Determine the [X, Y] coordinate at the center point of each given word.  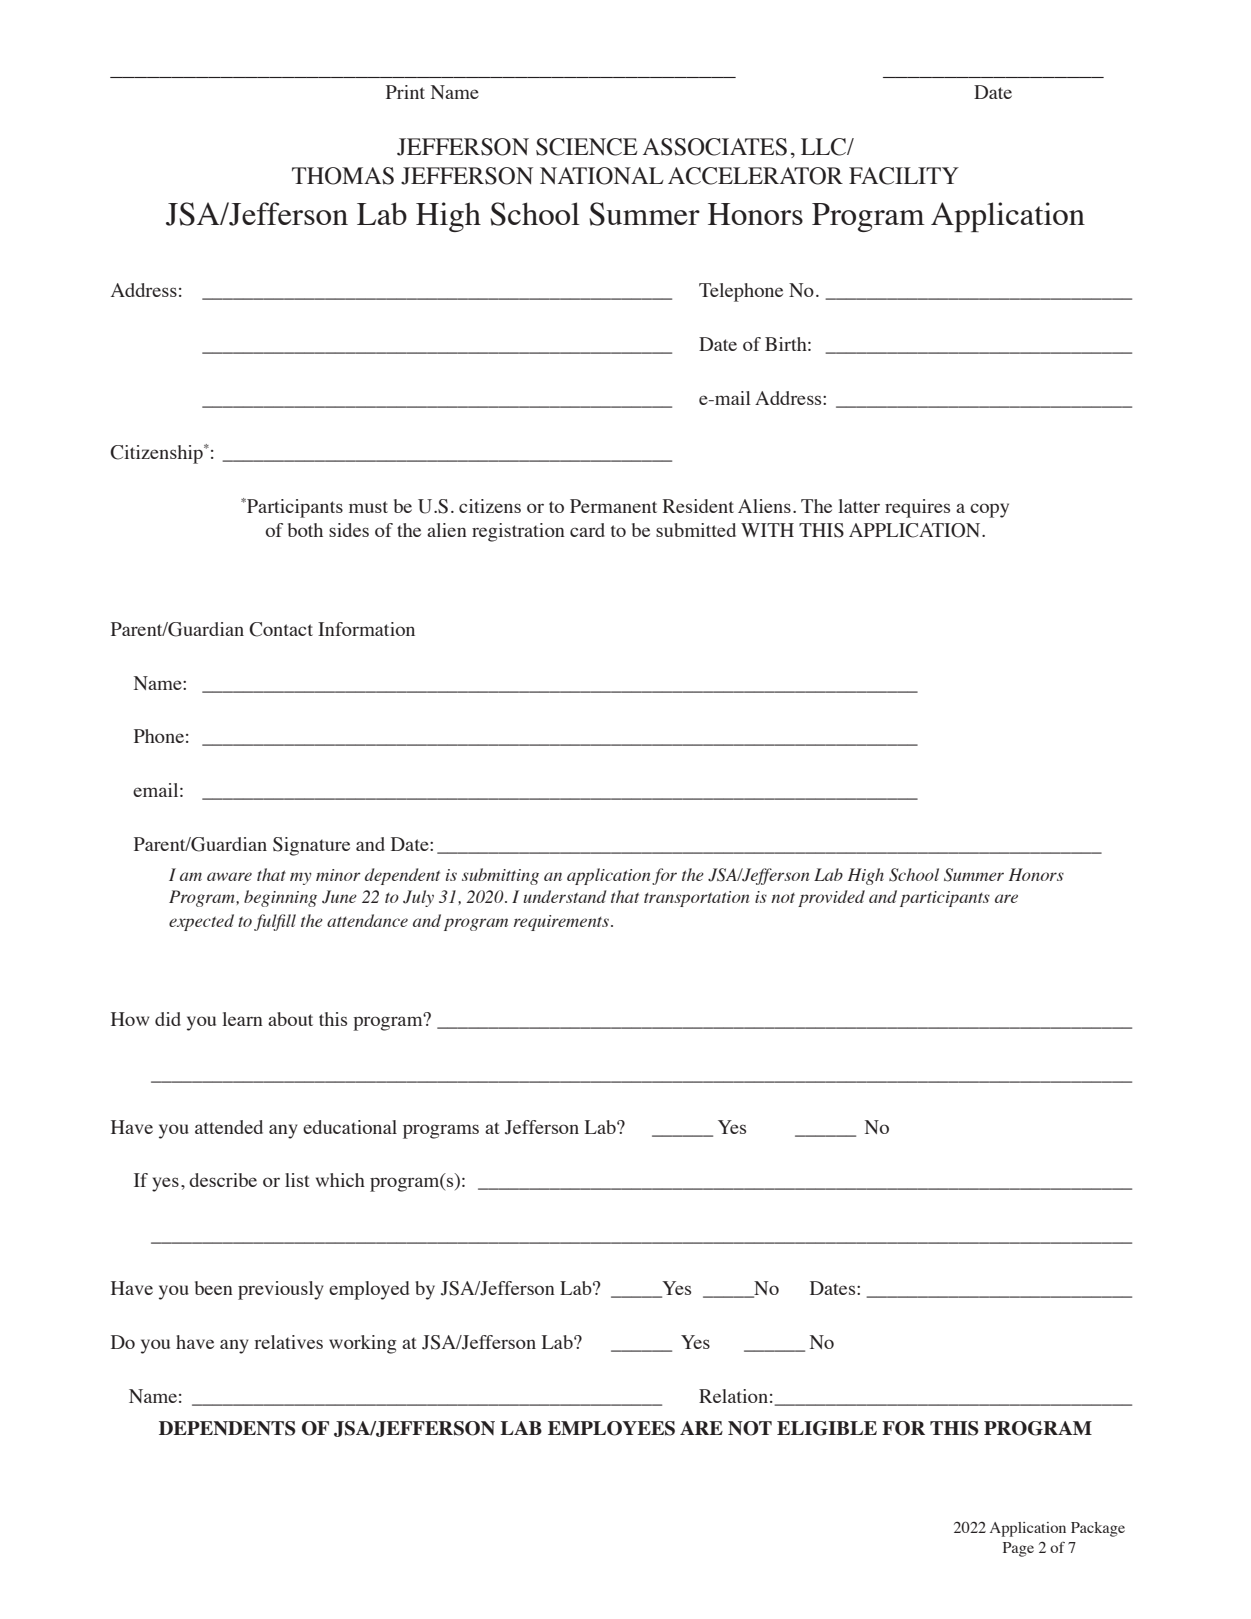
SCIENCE [587, 147]
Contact [281, 629]
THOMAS [343, 176]
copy [989, 510]
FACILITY [904, 176]
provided [831, 898]
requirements [561, 923]
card [587, 530]
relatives [288, 1342]
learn [242, 1019]
